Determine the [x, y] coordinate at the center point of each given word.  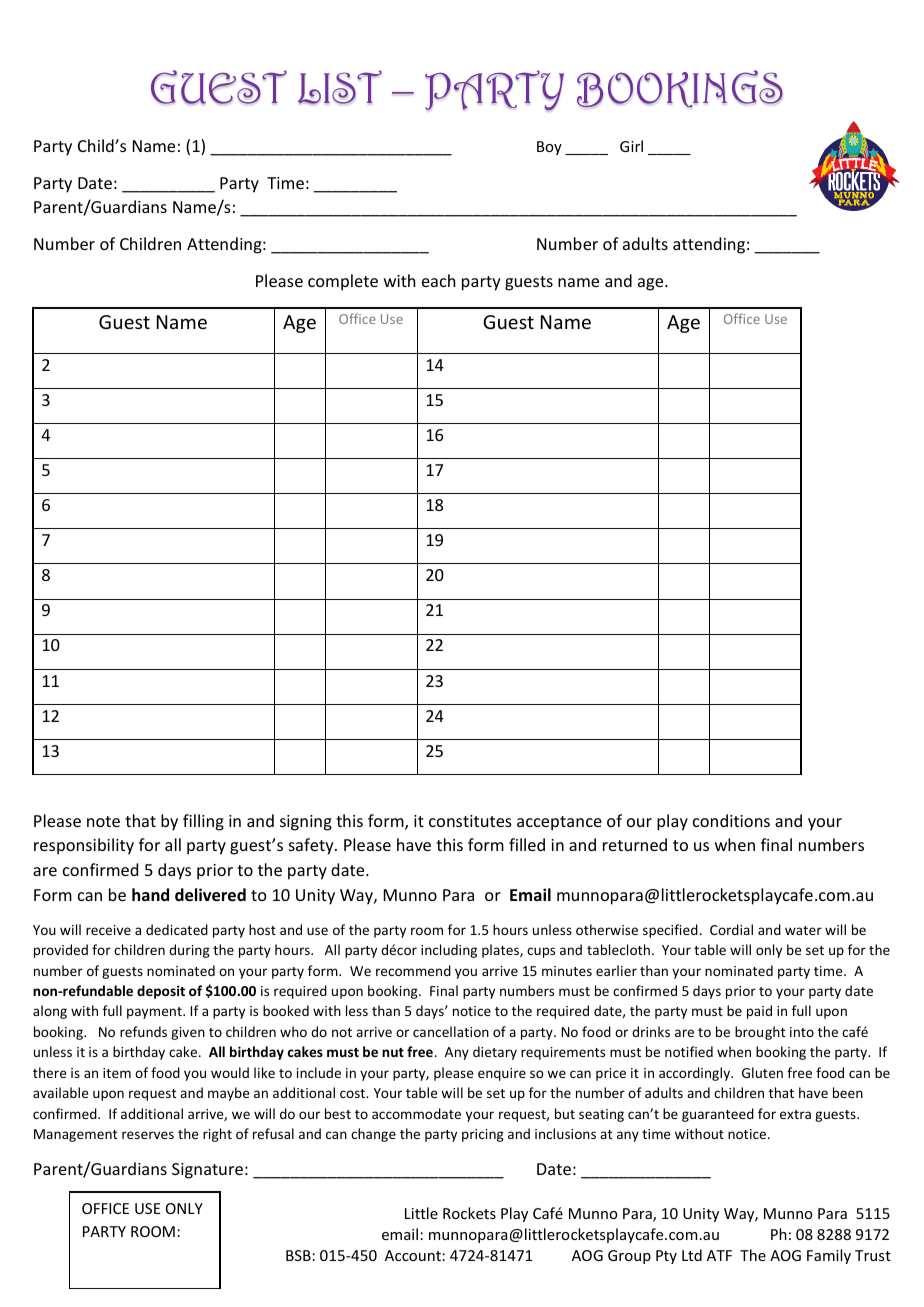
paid [759, 1012]
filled [527, 844]
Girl [631, 146]
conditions [731, 820]
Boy [549, 148]
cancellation [451, 1031]
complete [343, 282]
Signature [207, 1171]
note [103, 821]
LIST [340, 87]
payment [155, 1013]
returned [635, 844]
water [803, 930]
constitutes [470, 821]
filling [203, 822]
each [438, 280]
